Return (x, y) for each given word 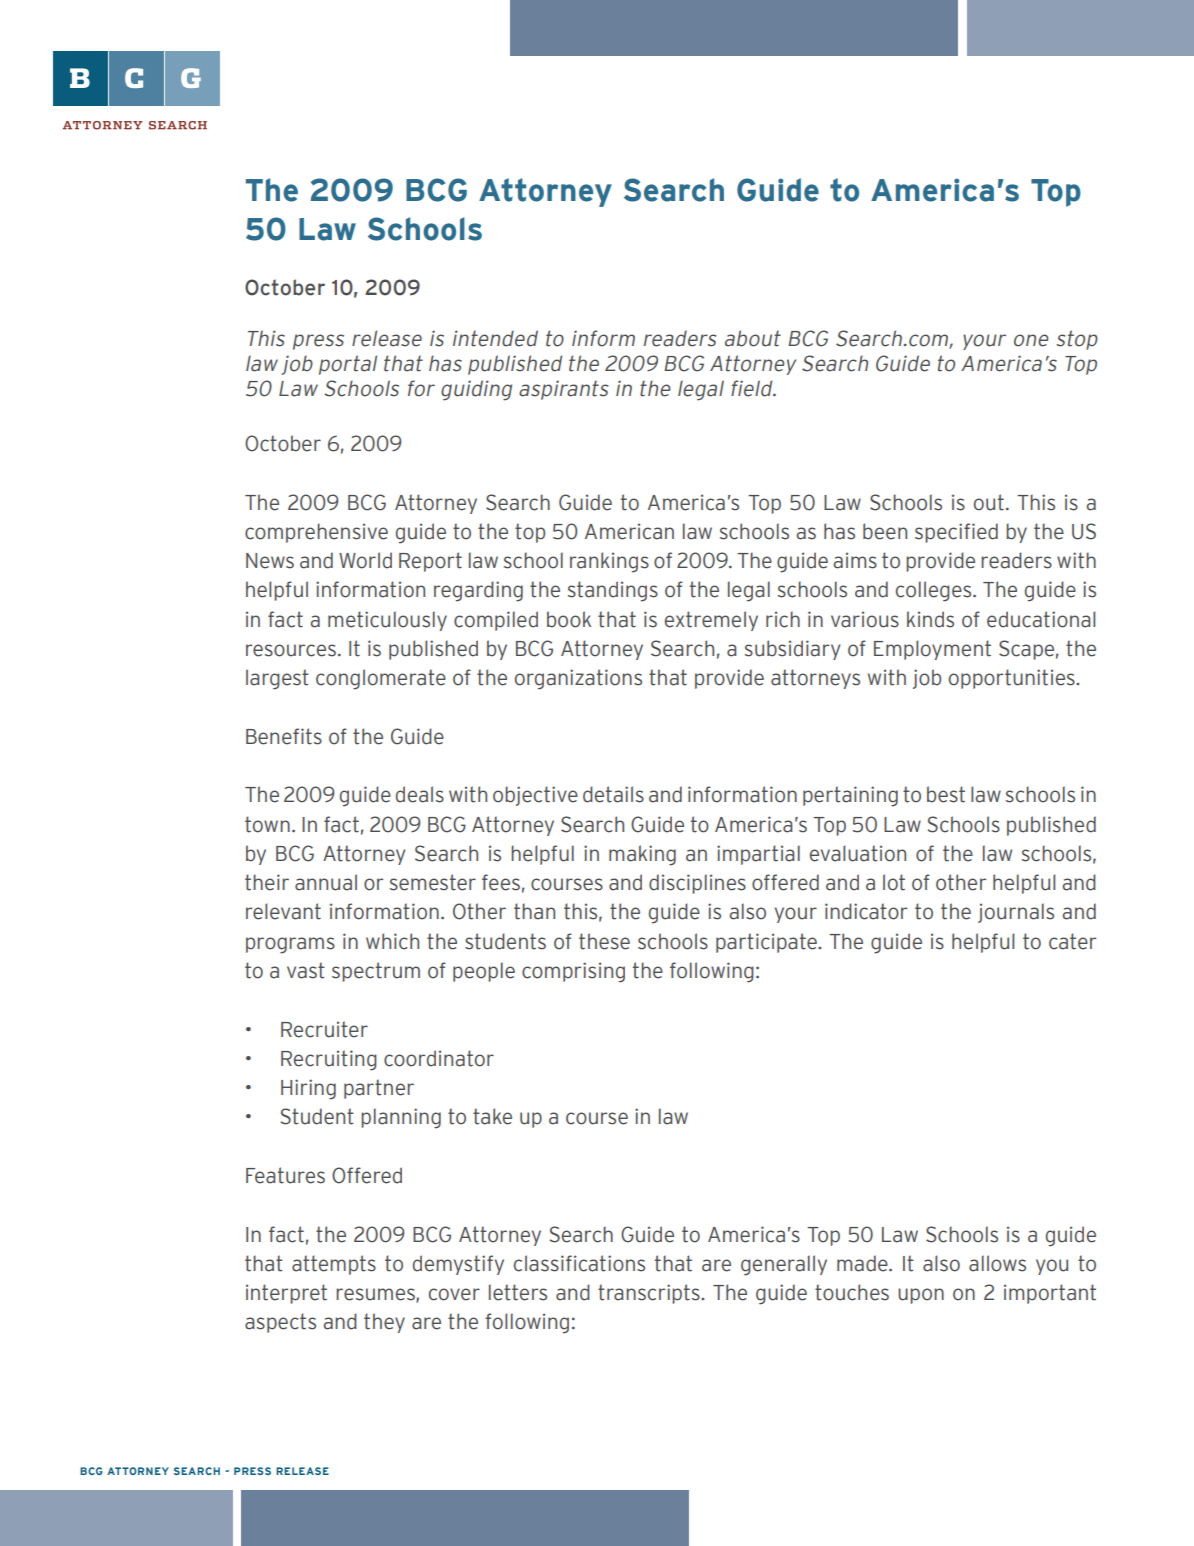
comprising (573, 972)
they (384, 1323)
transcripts (650, 1294)
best (946, 794)
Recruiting (329, 1060)
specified (956, 533)
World (365, 560)
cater (1072, 941)
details (613, 794)
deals (420, 794)
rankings (609, 562)
